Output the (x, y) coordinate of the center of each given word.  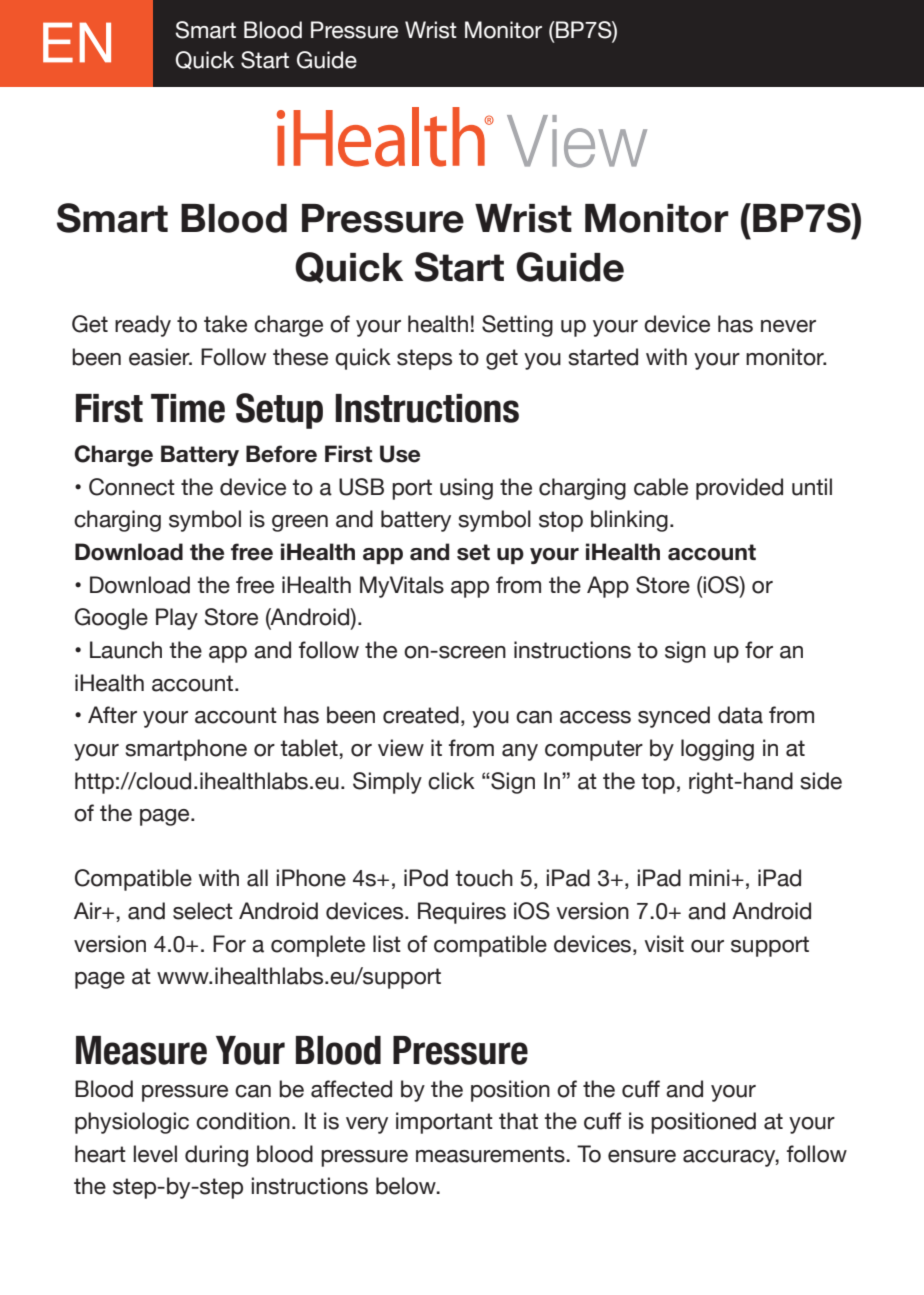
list (387, 944)
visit (664, 944)
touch (484, 878)
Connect (132, 487)
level (155, 1154)
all (257, 878)
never (788, 326)
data (740, 715)
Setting (517, 326)
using (466, 489)
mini (710, 877)
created (421, 715)
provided (739, 489)
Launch (126, 650)
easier (160, 357)
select (203, 911)
